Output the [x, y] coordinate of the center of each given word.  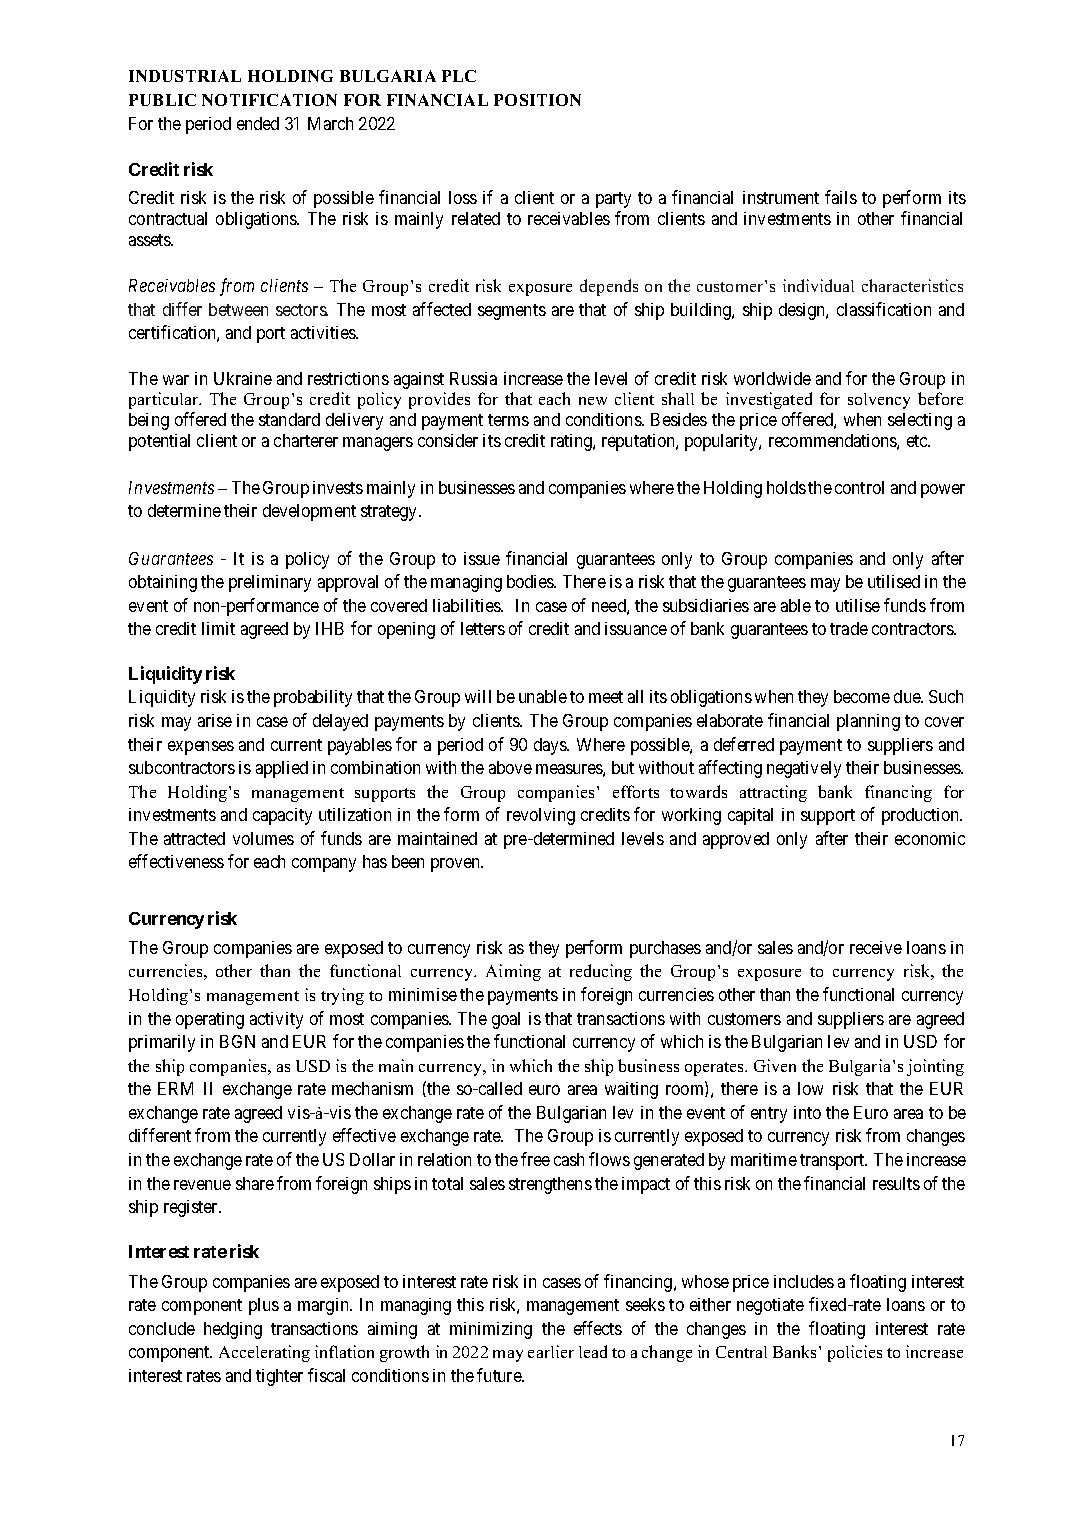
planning [868, 722]
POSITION [537, 100]
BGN [237, 1041]
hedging [233, 1330]
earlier [551, 1351]
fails [841, 197]
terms [508, 420]
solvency [879, 401]
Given [775, 1065]
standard [289, 419]
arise [215, 720]
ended [258, 123]
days [551, 746]
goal [506, 1020]
